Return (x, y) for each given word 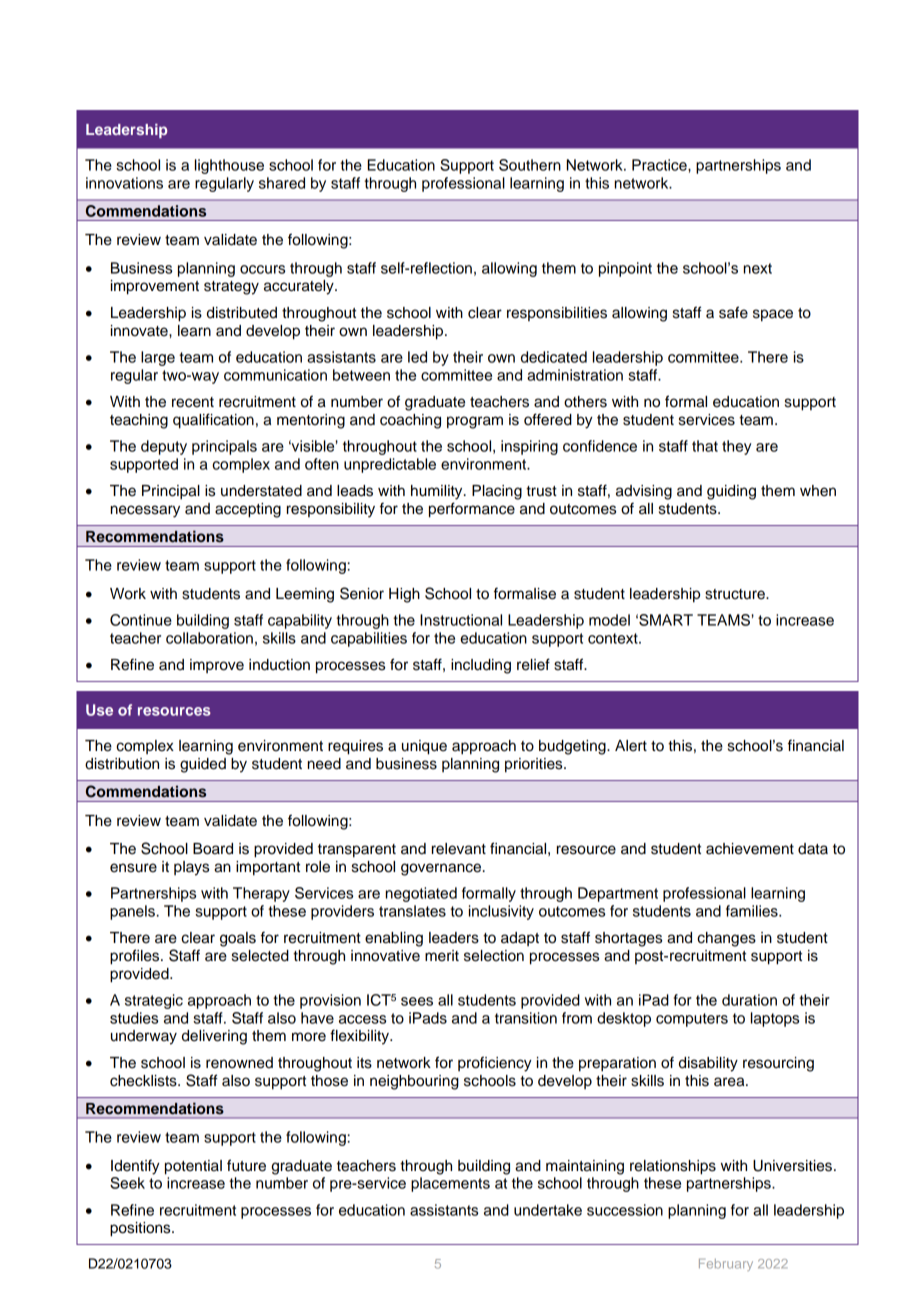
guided (203, 765)
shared (282, 183)
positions (141, 1229)
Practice (660, 165)
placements (450, 1184)
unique (424, 747)
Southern (530, 165)
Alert (631, 746)
